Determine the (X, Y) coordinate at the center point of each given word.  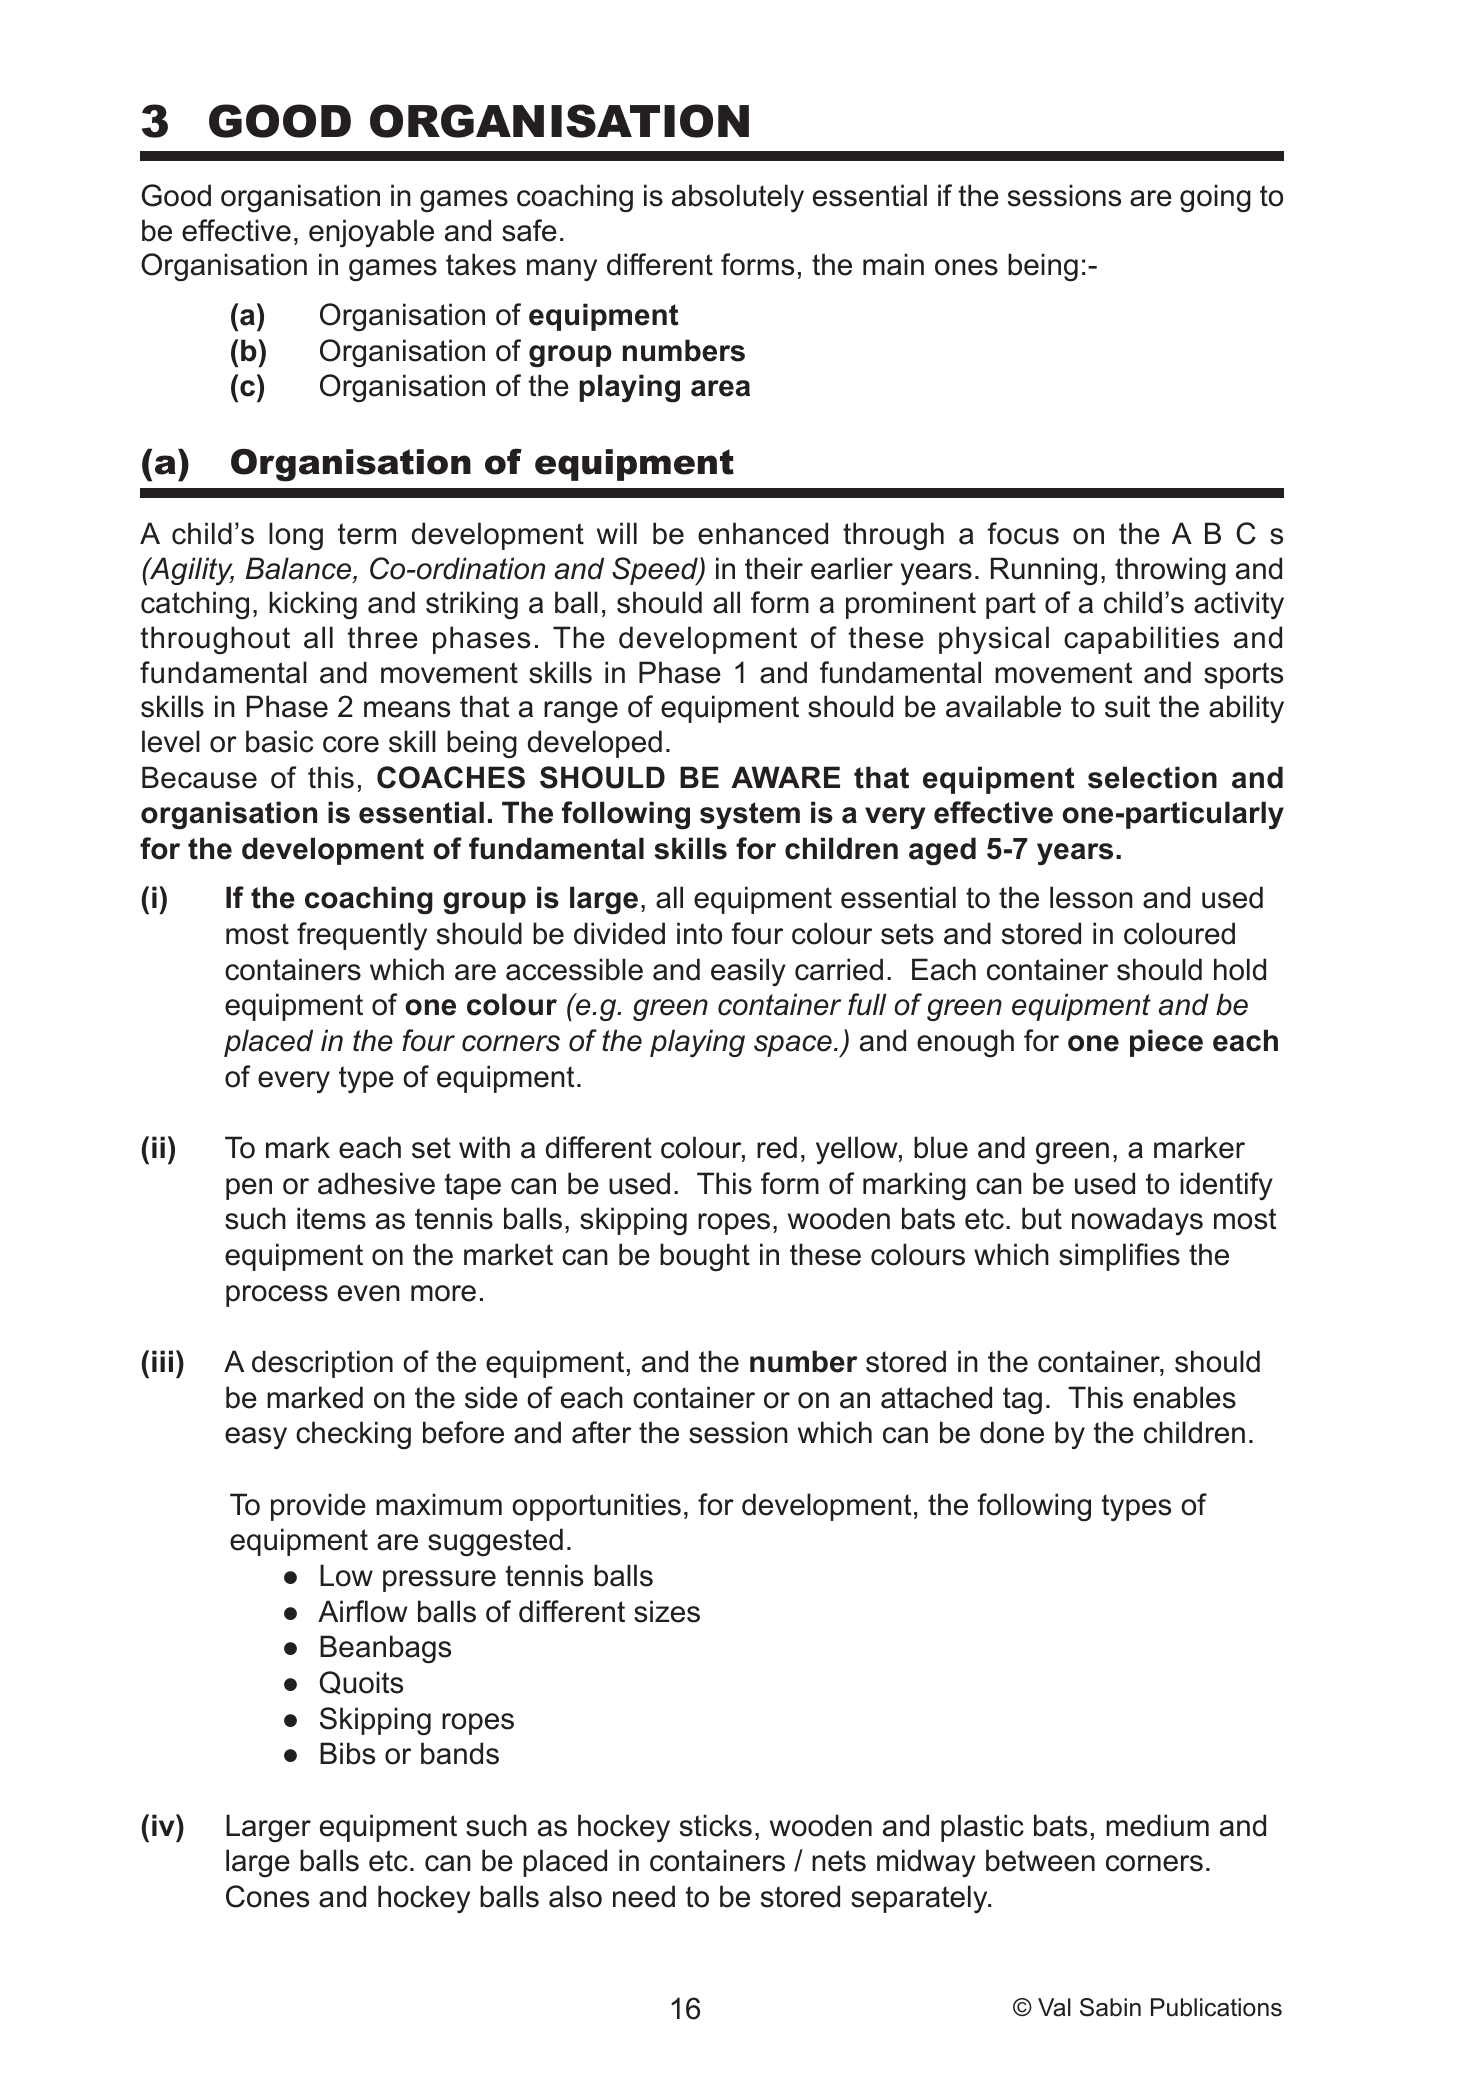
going (1215, 198)
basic (279, 741)
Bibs (347, 1753)
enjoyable (371, 233)
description (322, 1364)
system (750, 816)
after (601, 1432)
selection (1152, 777)
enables (1184, 1397)
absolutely (738, 198)
